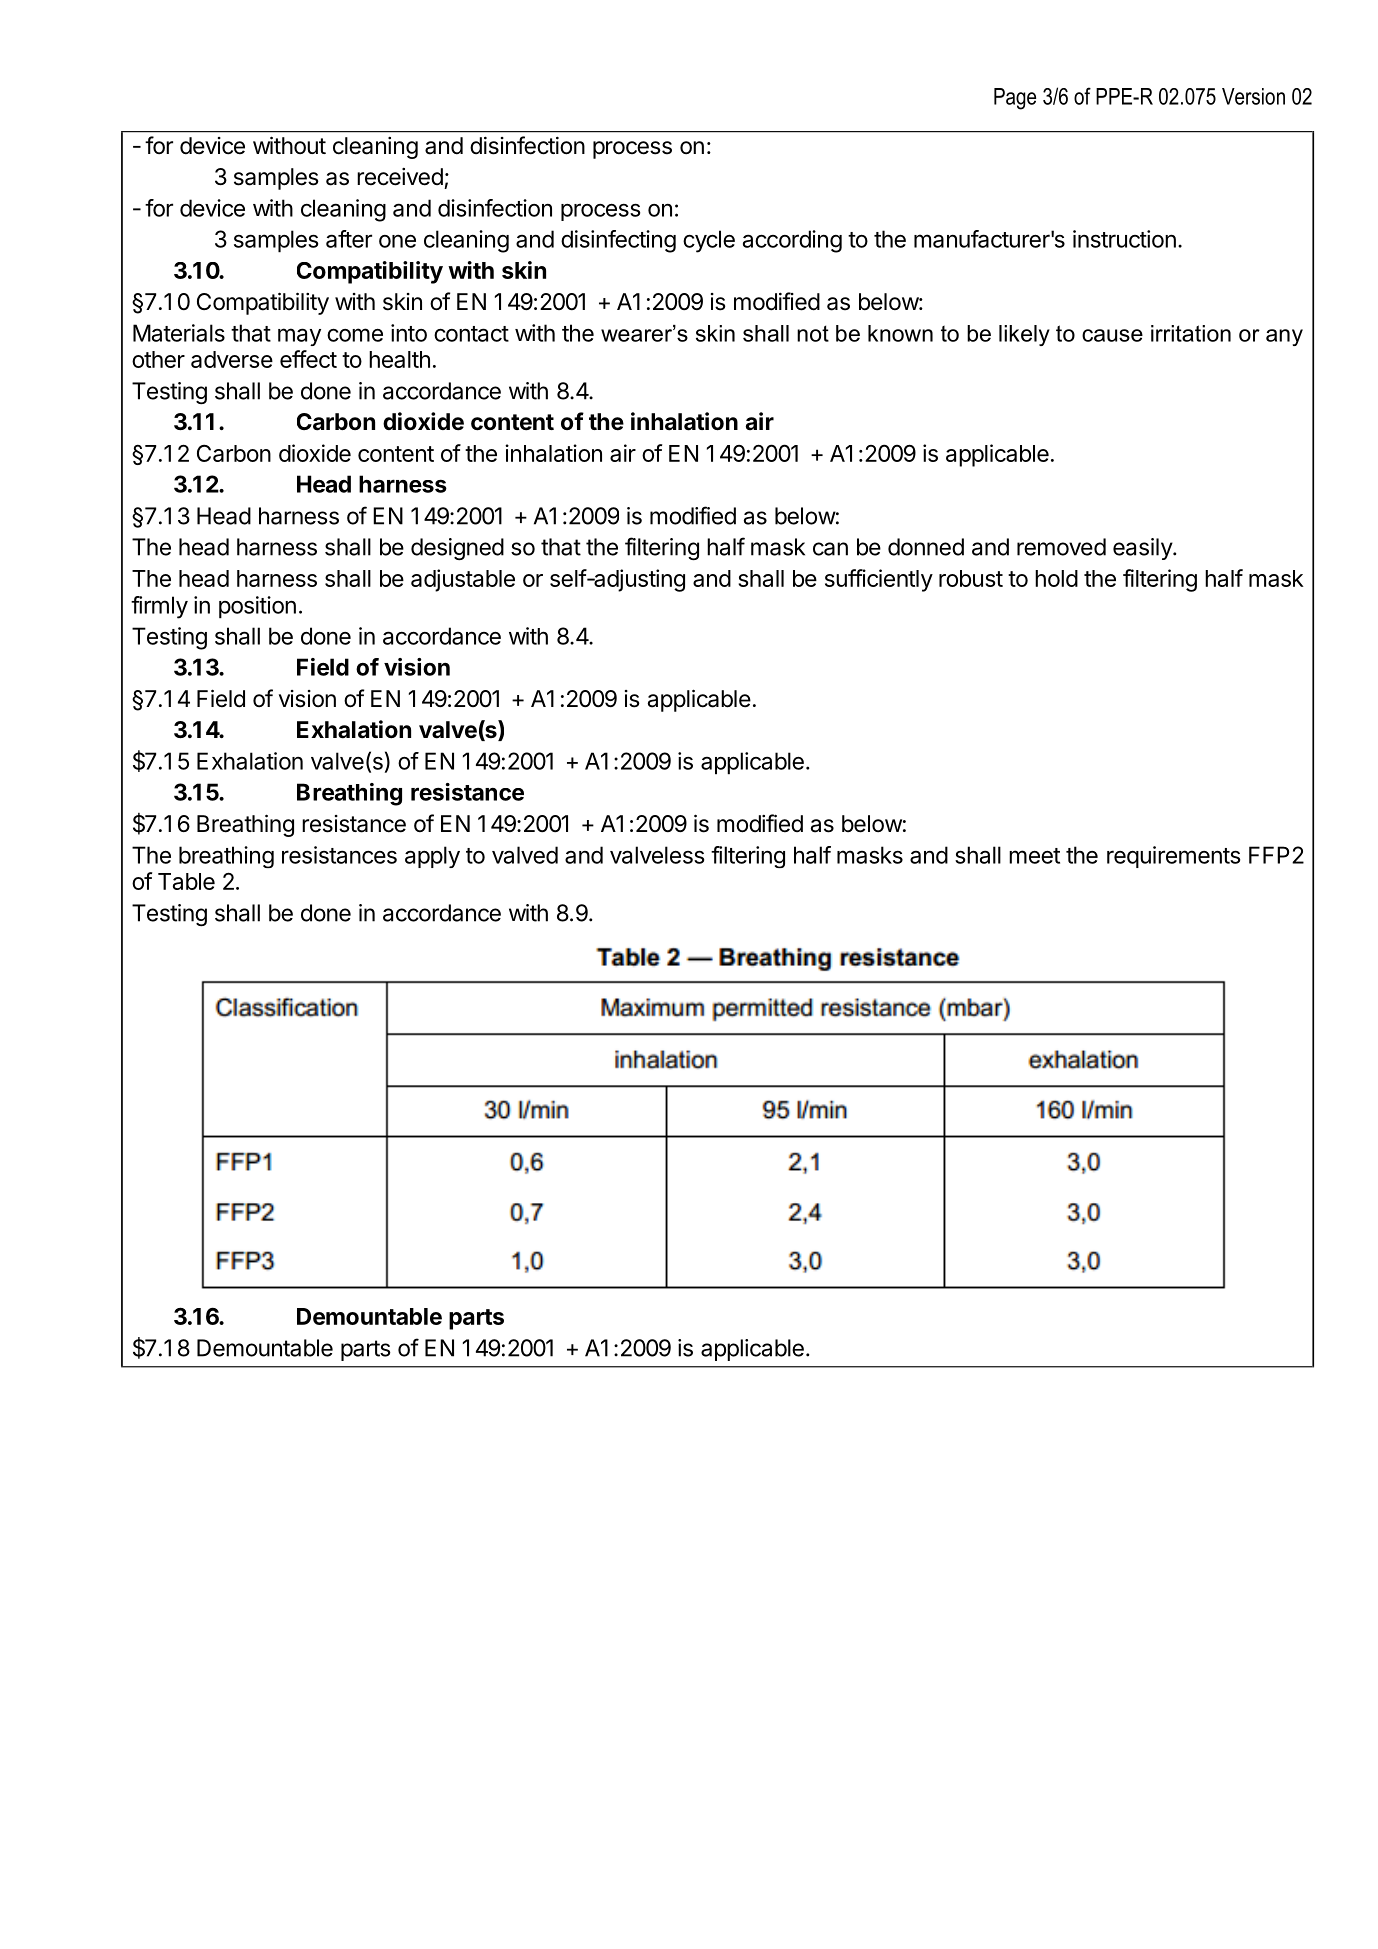 The width and height of the document is (1378, 1949). Describe the element at coordinates (1015, 99) in the document. I see `Page` at that location.
